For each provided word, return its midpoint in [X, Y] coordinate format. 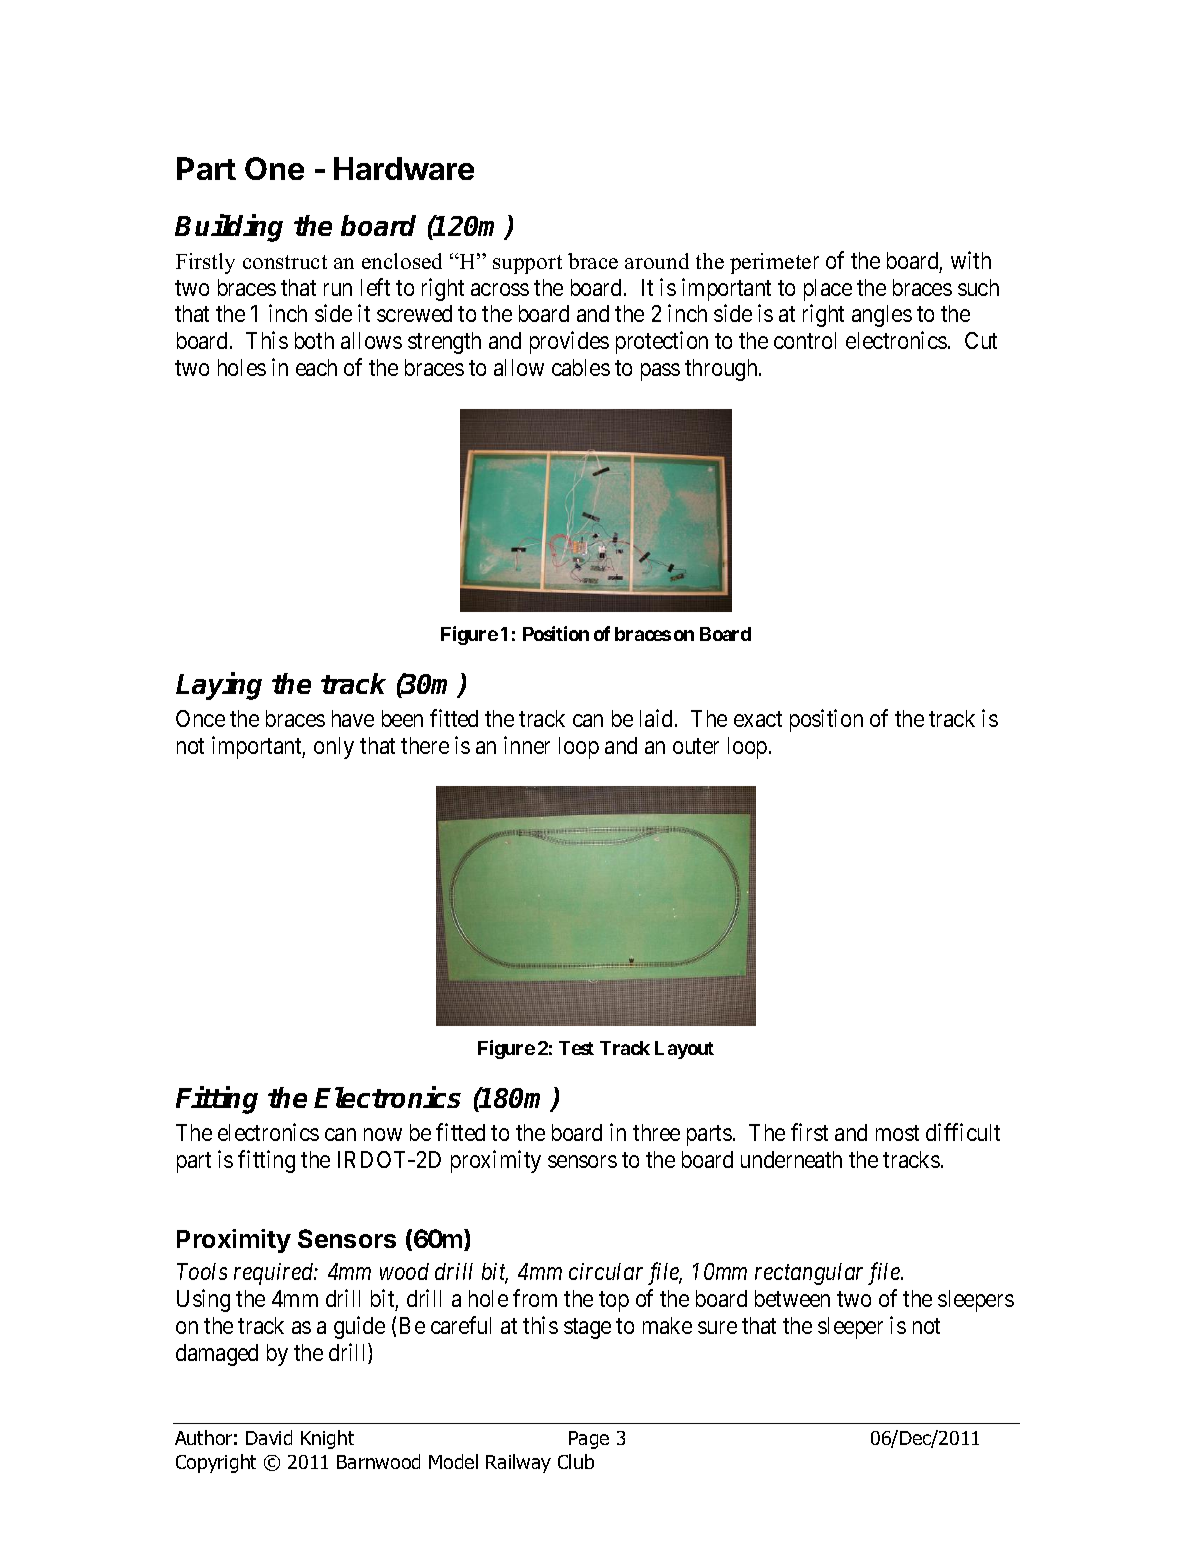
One [274, 168]
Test [576, 1048]
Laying [219, 686]
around [657, 261]
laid [658, 718]
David [269, 1437]
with [971, 260]
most [897, 1133]
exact [758, 719]
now [383, 1135]
